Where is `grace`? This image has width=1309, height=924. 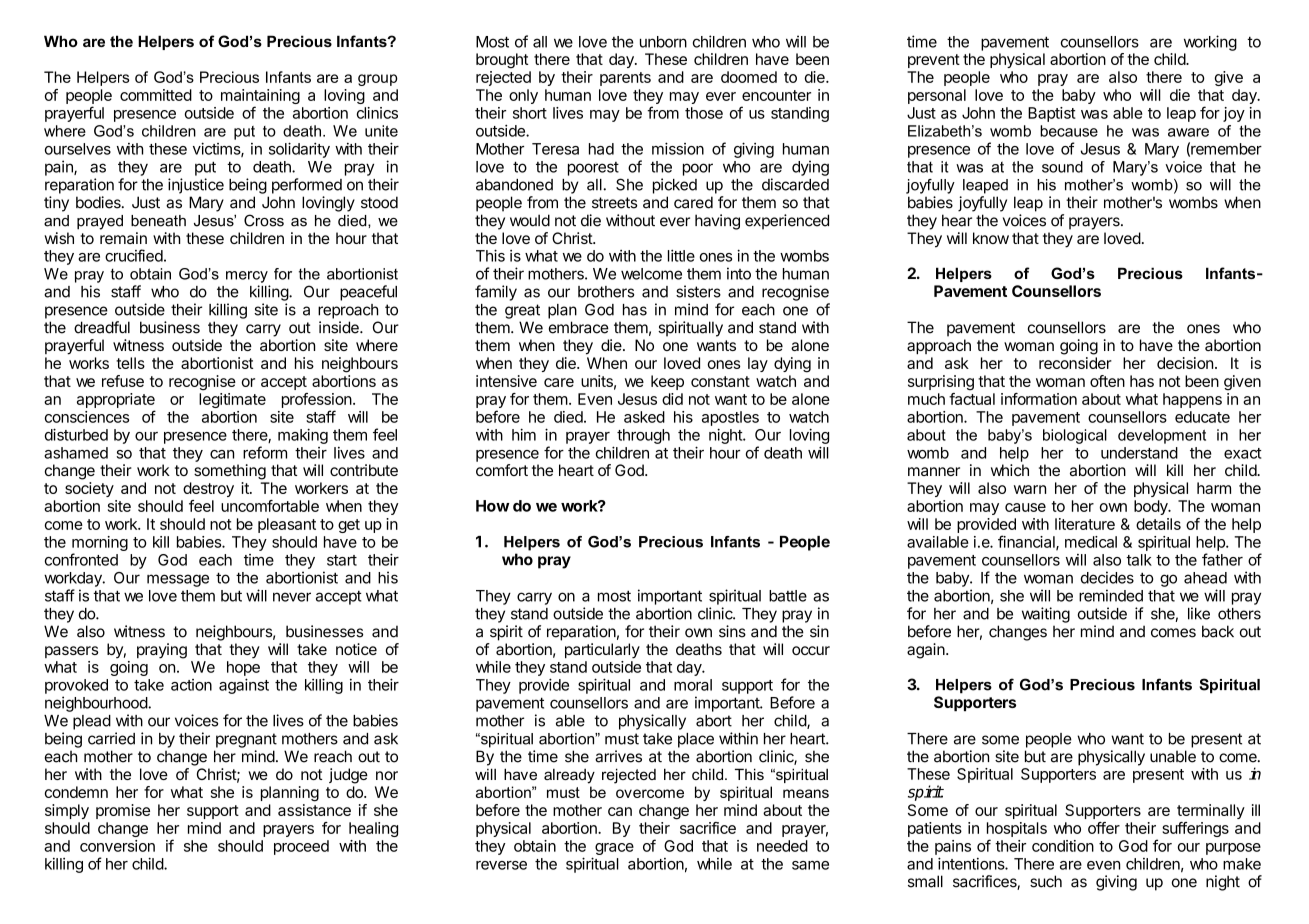 grace is located at coordinates (614, 849).
